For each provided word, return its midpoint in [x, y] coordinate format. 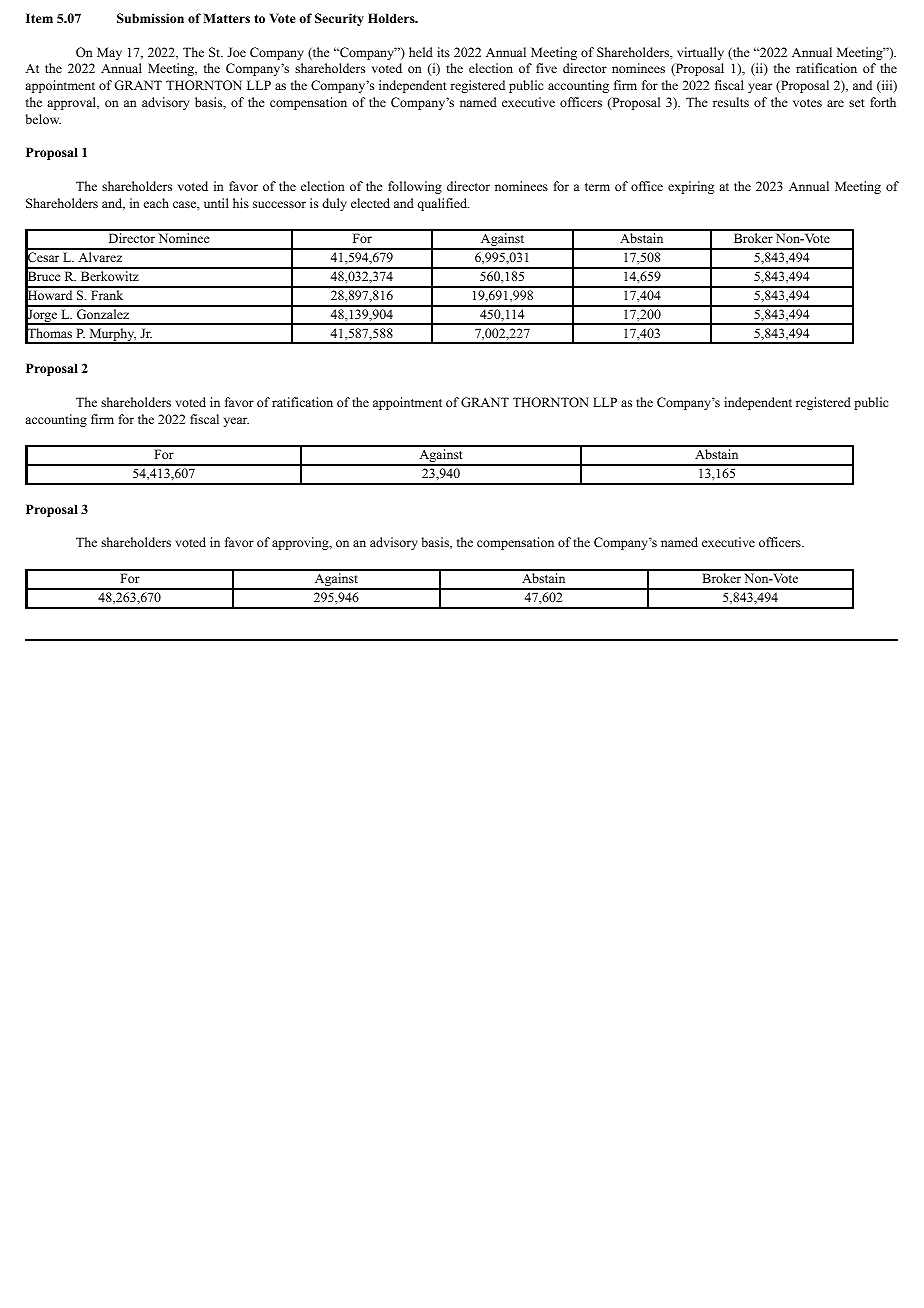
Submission [150, 18]
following [415, 187]
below [43, 119]
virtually [700, 53]
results [731, 102]
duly [334, 204]
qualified [443, 204]
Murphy [112, 336]
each [156, 203]
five [546, 68]
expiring [691, 187]
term [597, 187]
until [216, 203]
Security [339, 19]
